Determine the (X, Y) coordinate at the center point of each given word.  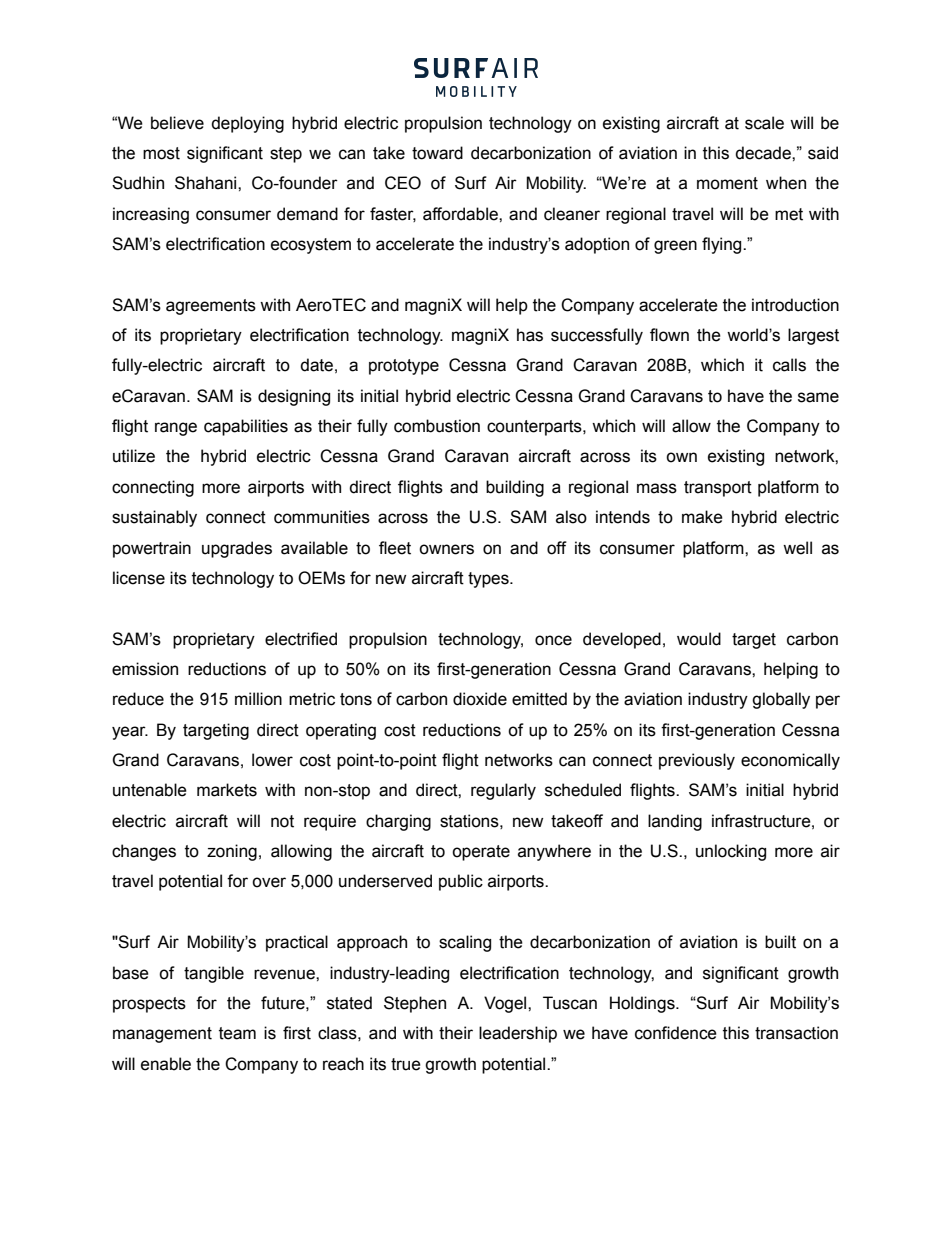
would (699, 639)
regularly (503, 791)
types (489, 580)
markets (227, 790)
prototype (404, 367)
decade (764, 153)
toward (437, 153)
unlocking (731, 852)
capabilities (246, 427)
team (237, 1033)
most (161, 153)
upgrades (237, 549)
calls (789, 365)
